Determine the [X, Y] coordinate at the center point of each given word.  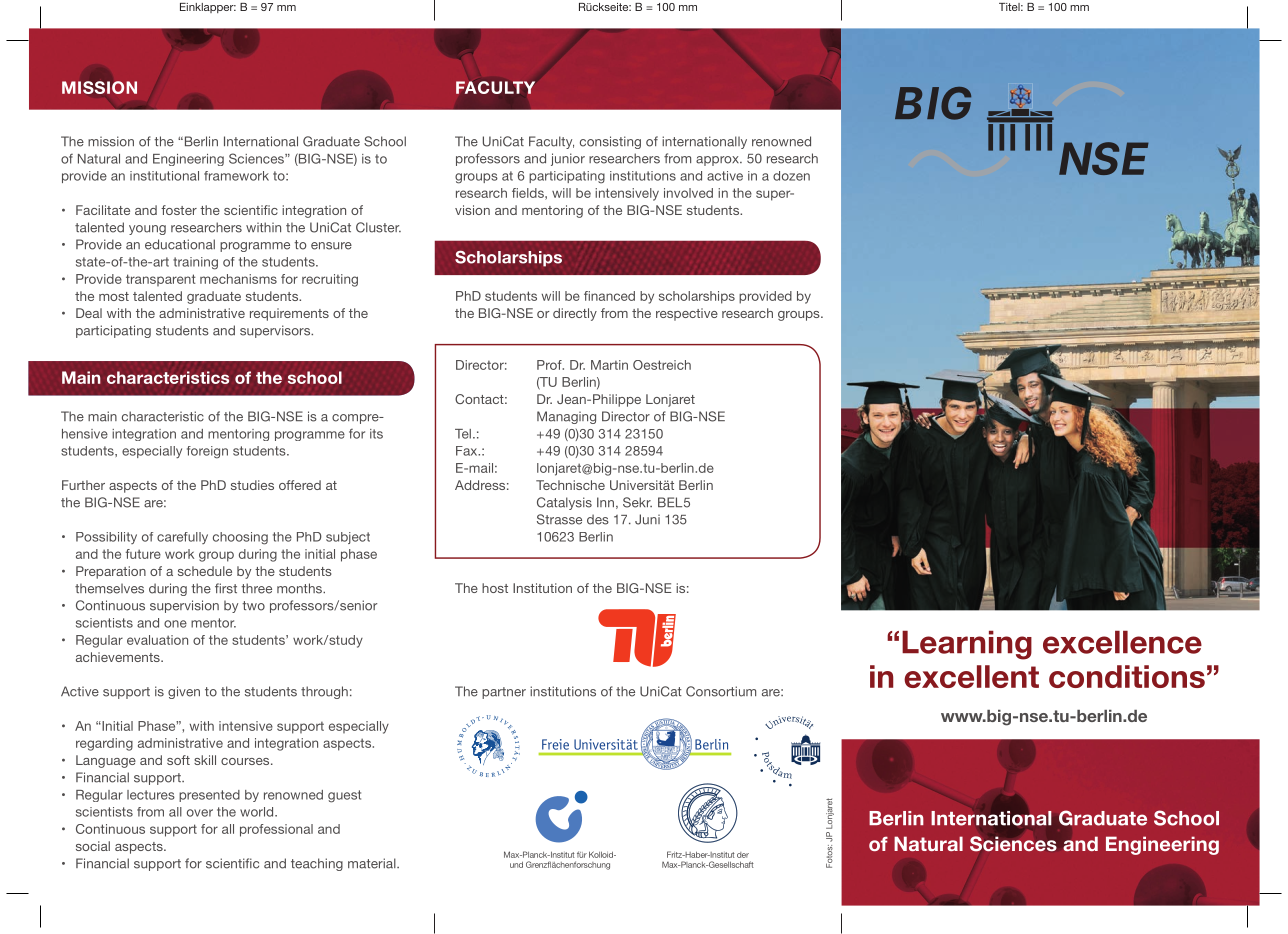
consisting [610, 142]
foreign [207, 452]
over [200, 813]
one [175, 624]
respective [687, 314]
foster [179, 210]
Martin [609, 365]
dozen [791, 176]
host [495, 588]
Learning [967, 645]
